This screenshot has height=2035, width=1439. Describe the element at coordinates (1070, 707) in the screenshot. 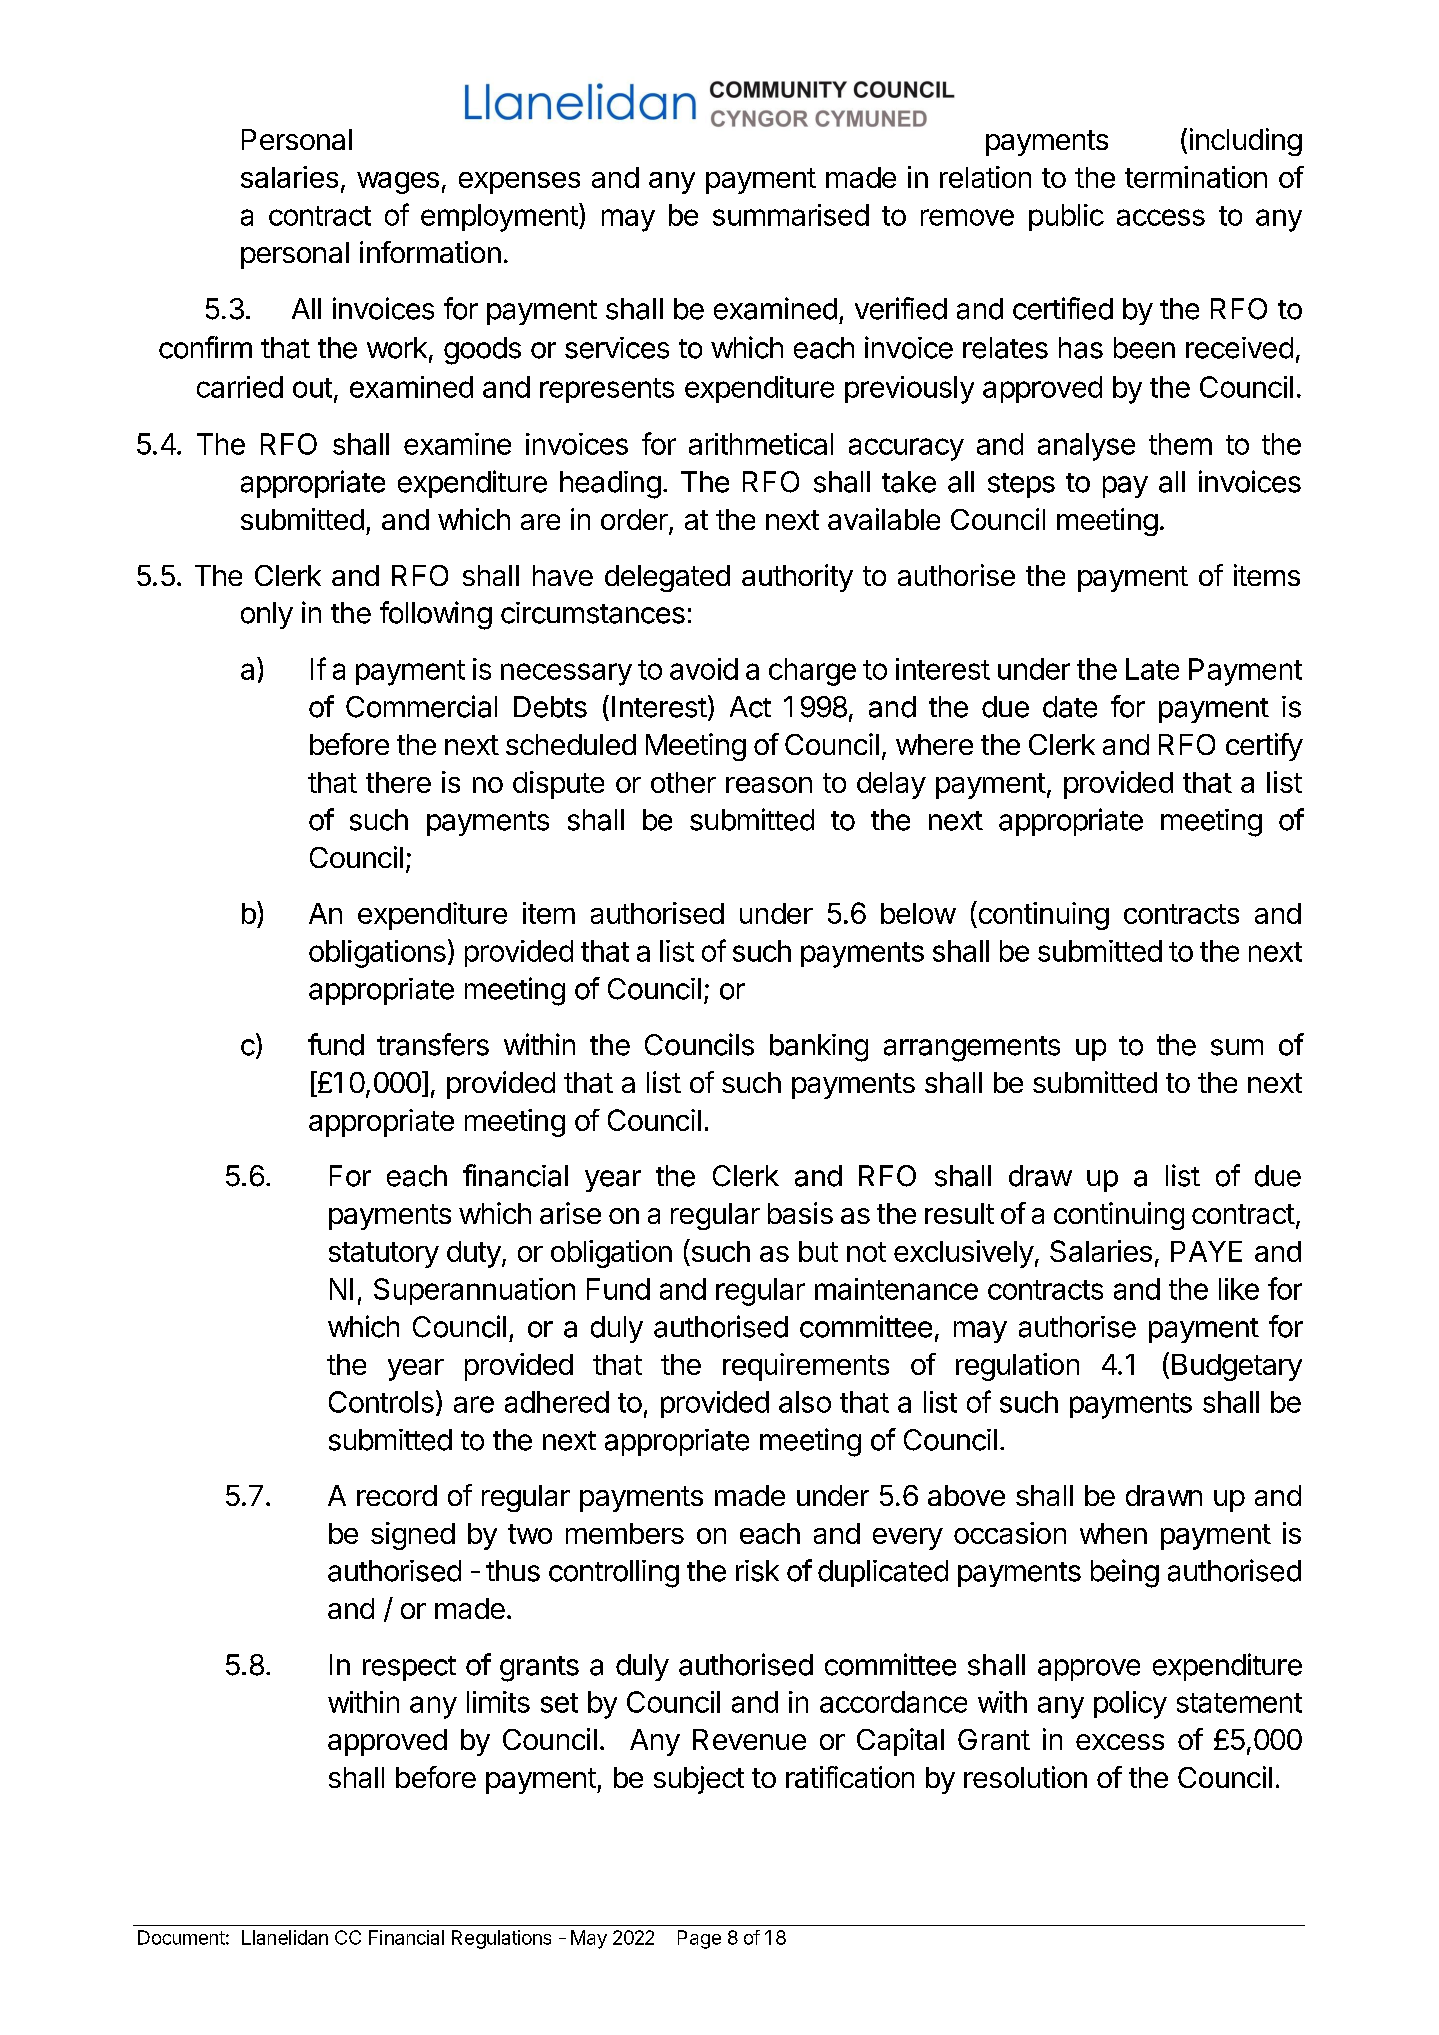

I see `date` at that location.
